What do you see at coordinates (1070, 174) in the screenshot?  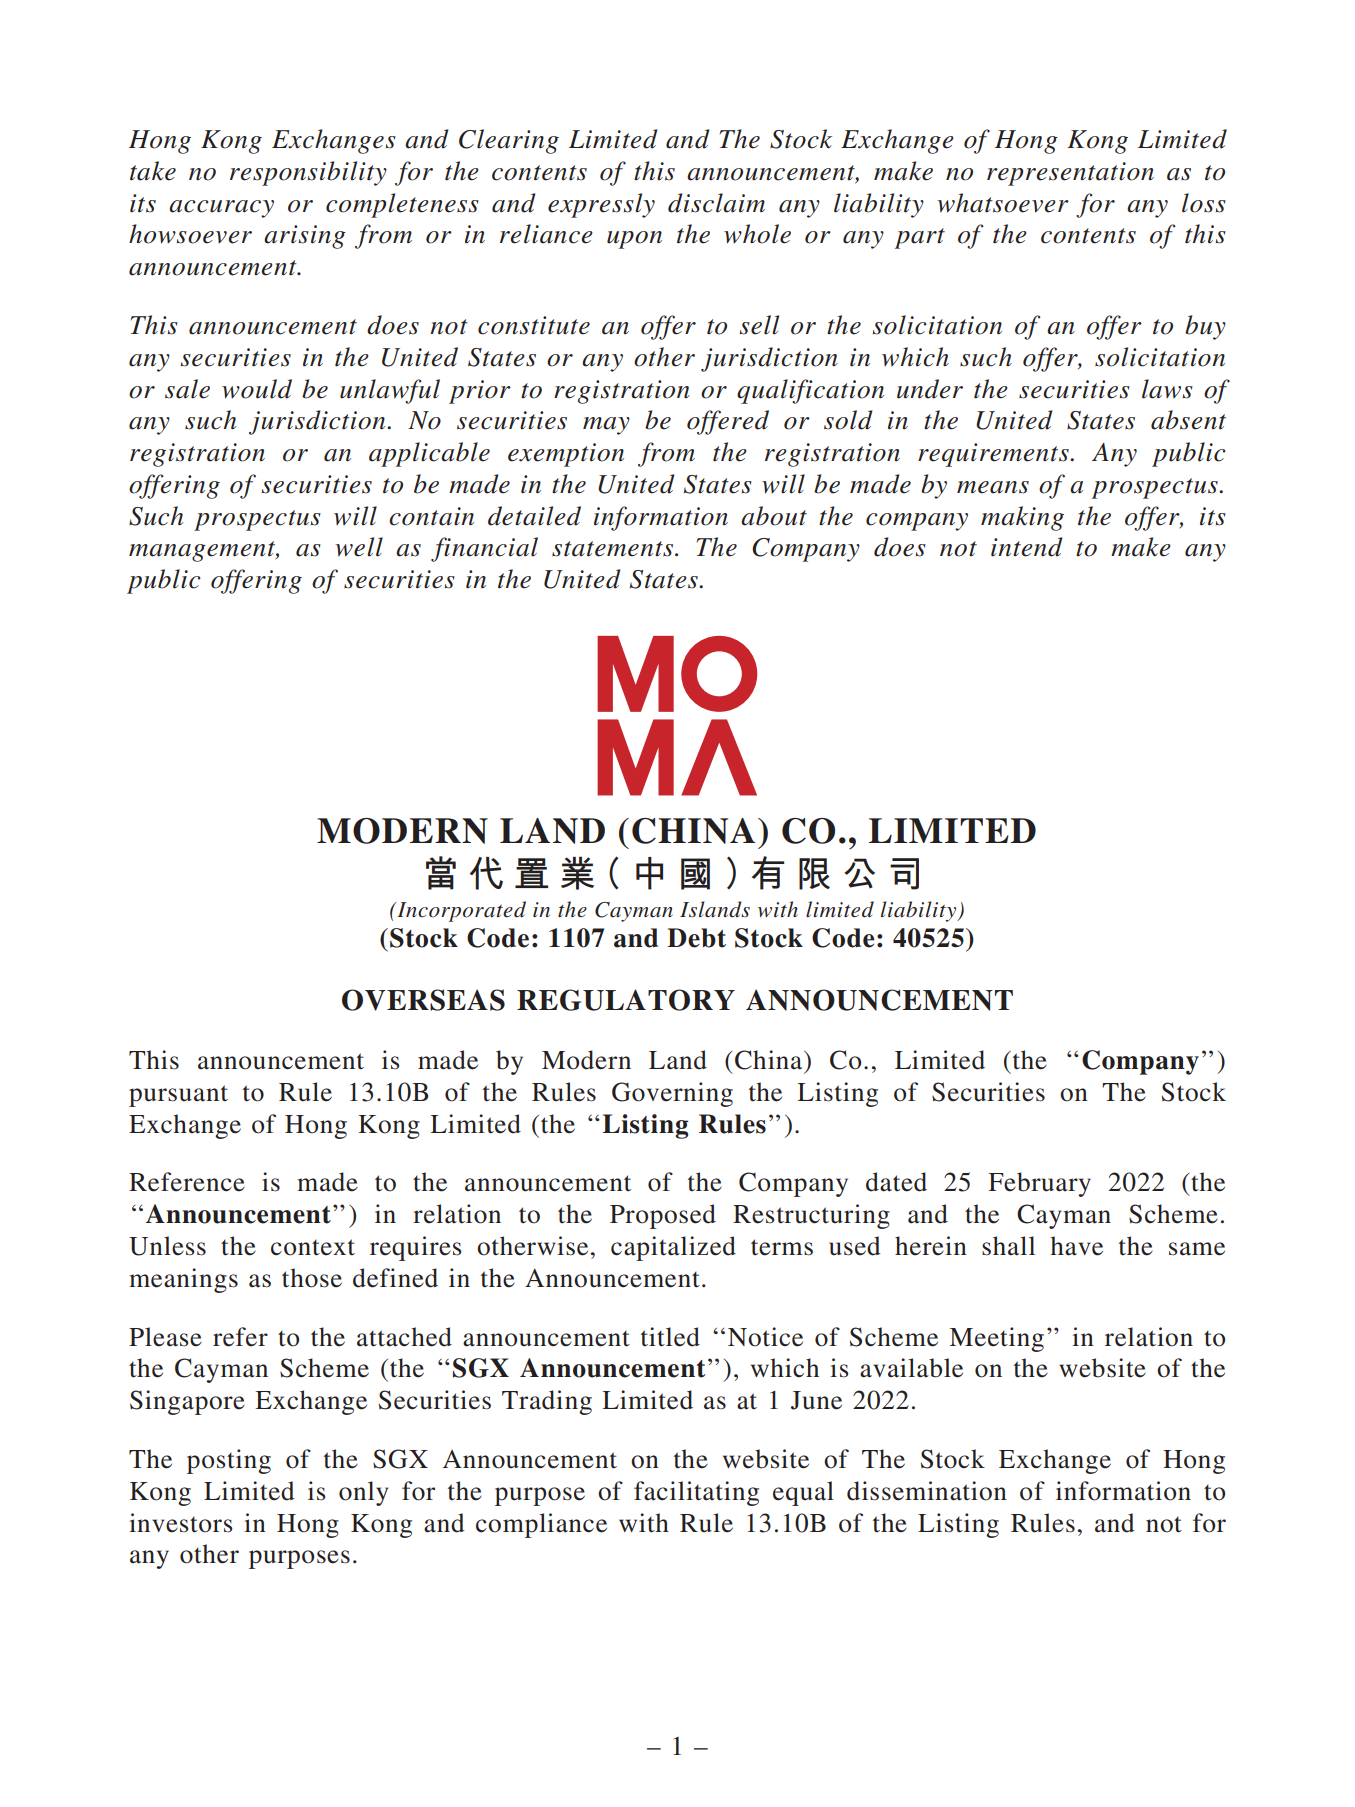 I see `representation` at bounding box center [1070, 174].
